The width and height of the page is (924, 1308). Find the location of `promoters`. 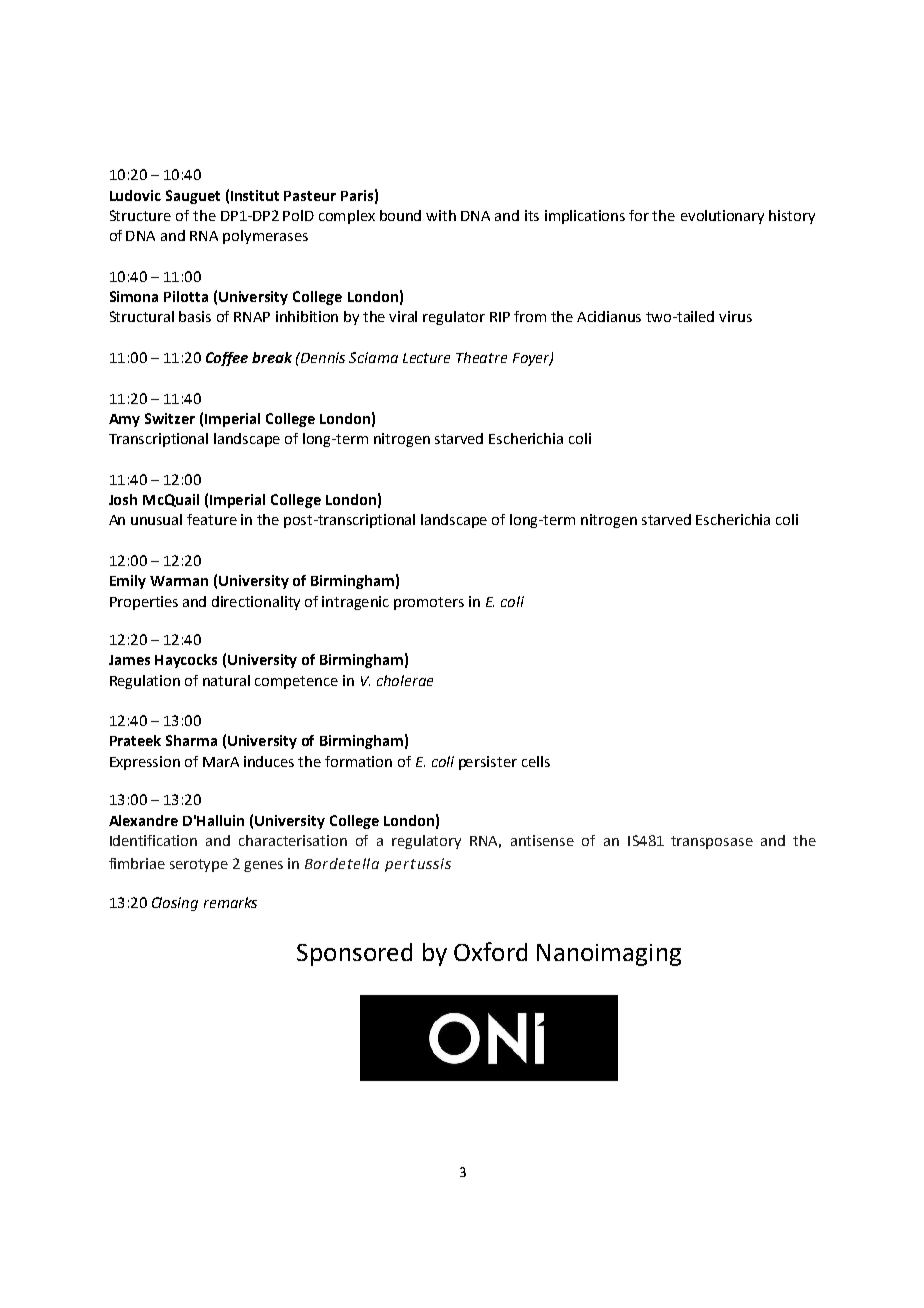

promoters is located at coordinates (429, 603).
